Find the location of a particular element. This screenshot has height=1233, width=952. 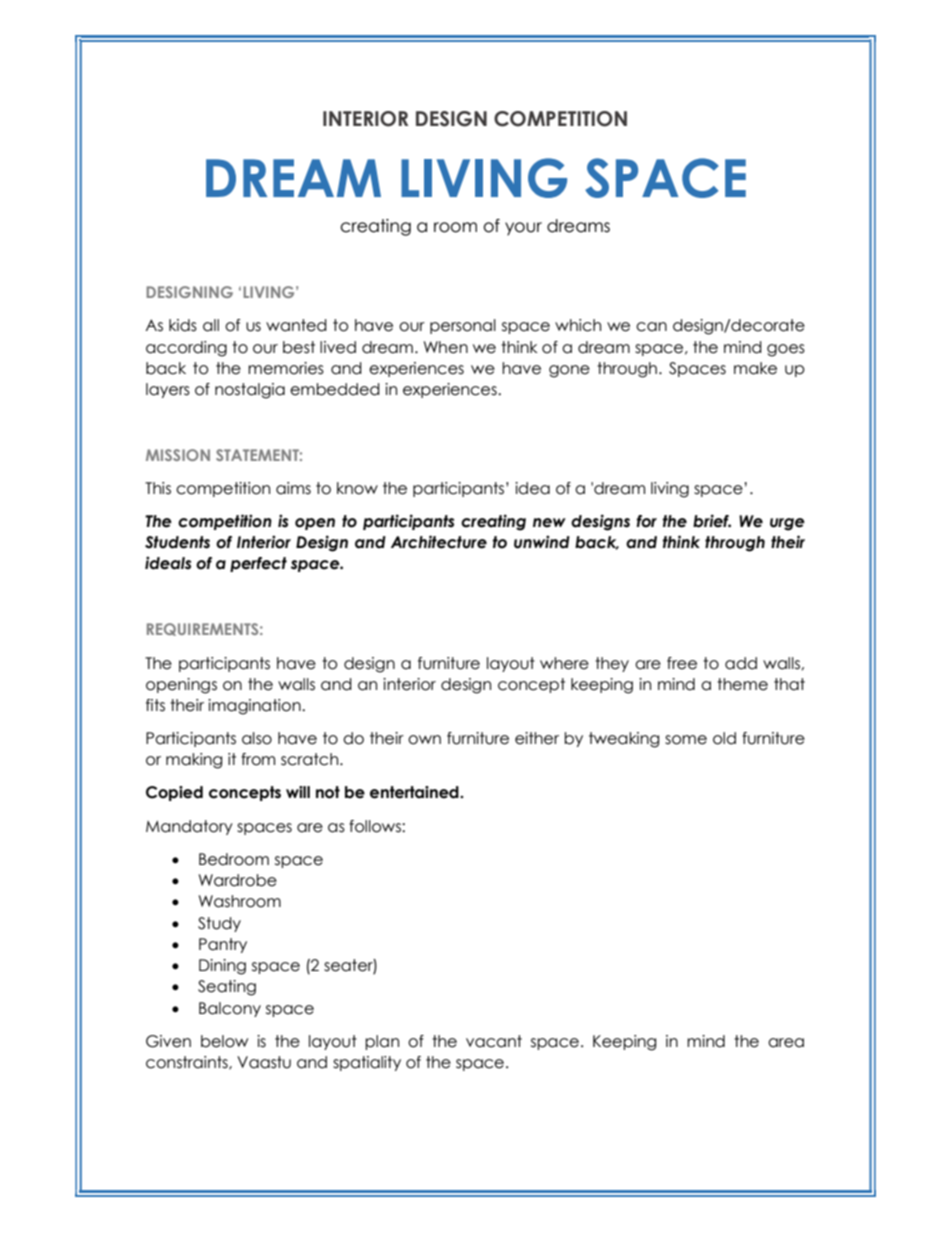

for is located at coordinates (646, 521).
